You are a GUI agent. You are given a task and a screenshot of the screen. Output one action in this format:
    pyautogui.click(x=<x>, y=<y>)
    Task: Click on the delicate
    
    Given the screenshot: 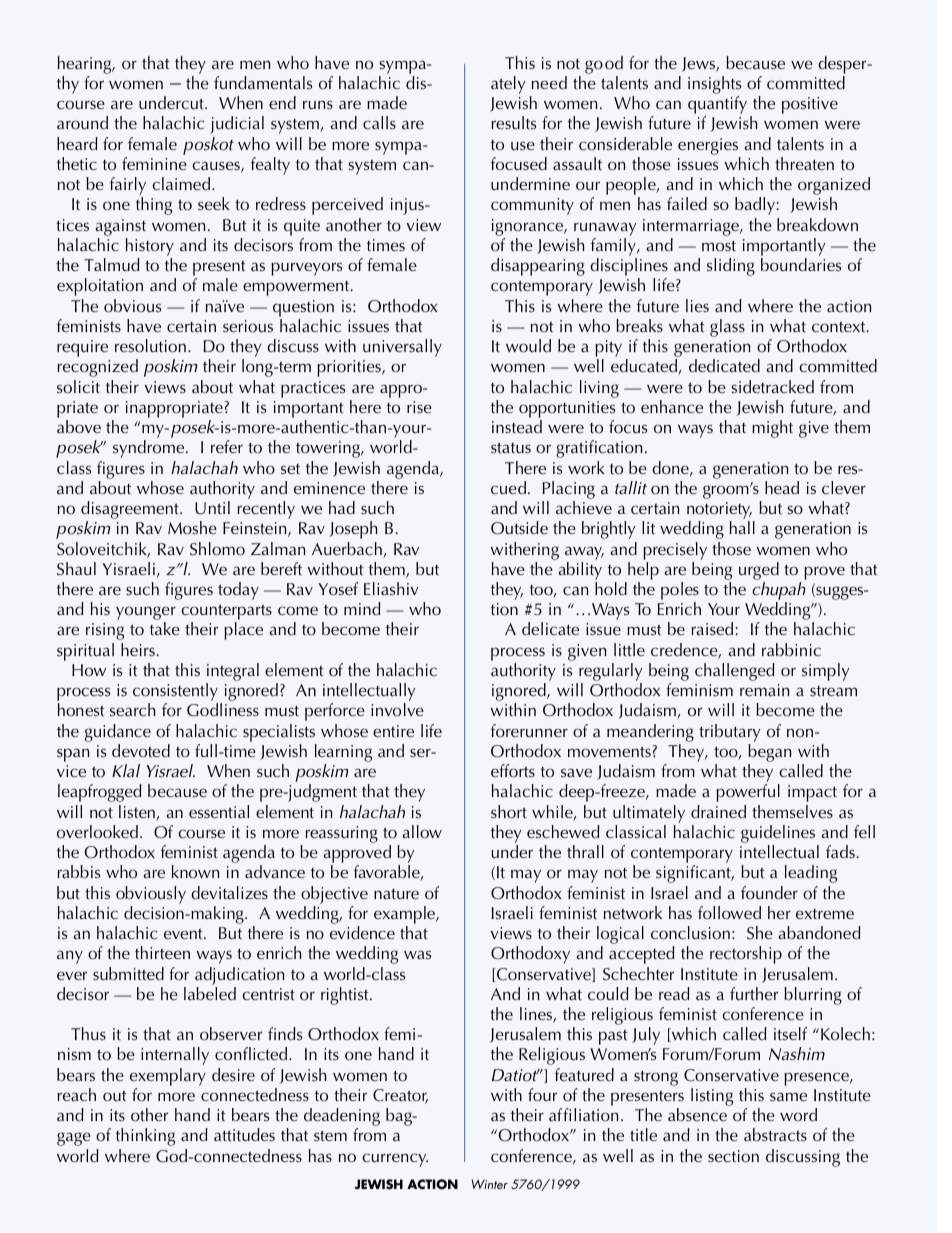 What is the action you would take?
    pyautogui.click(x=550, y=629)
